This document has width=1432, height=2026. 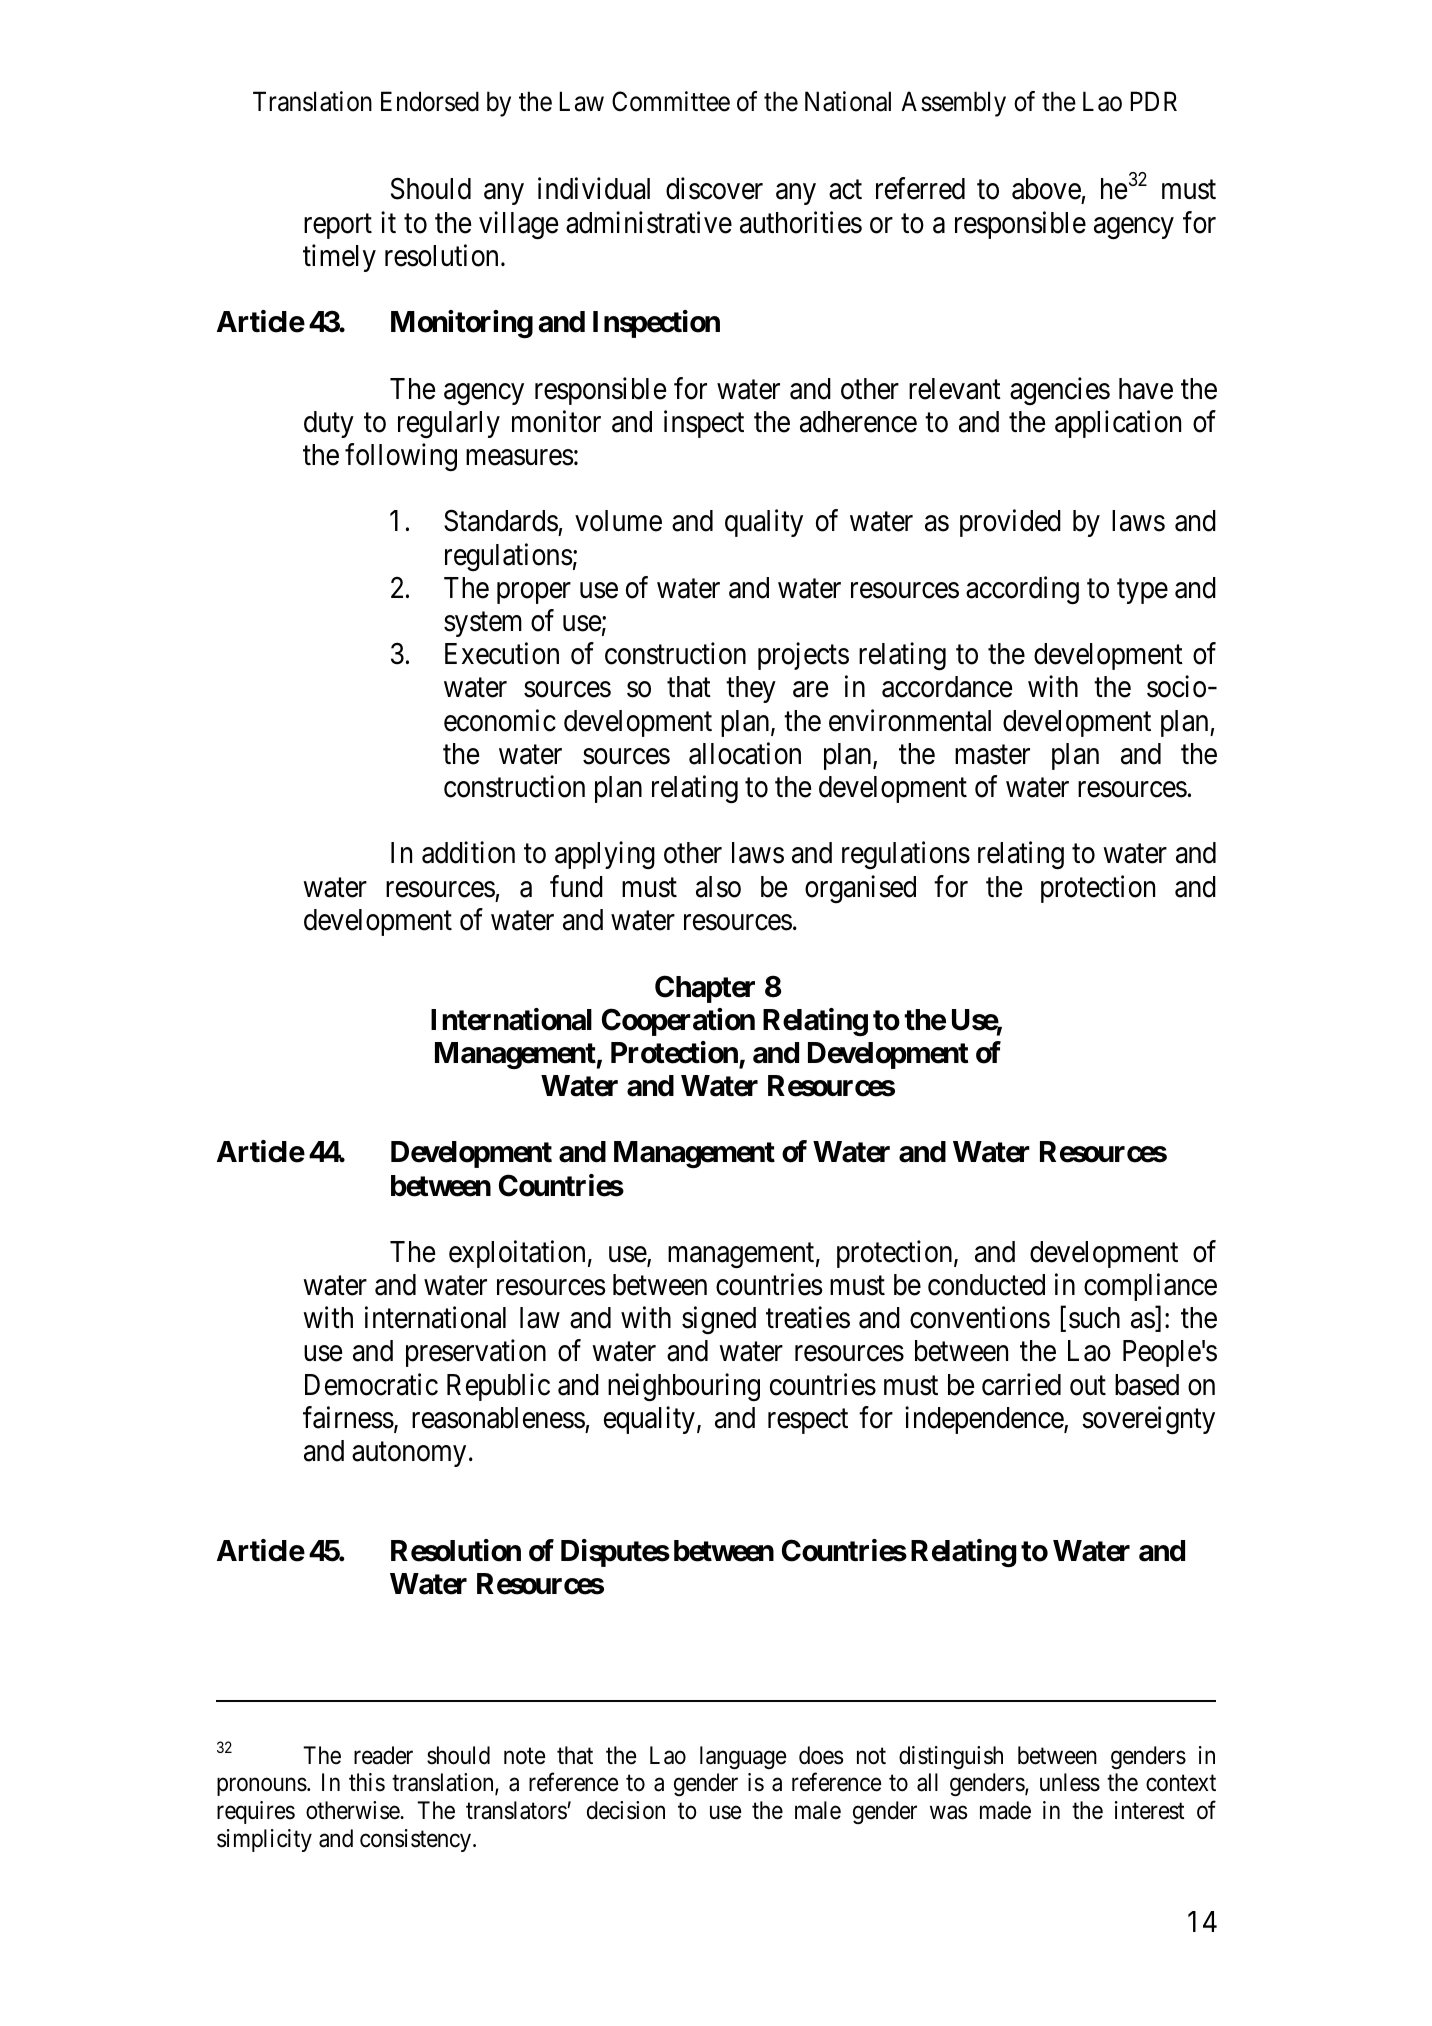 I want to click on organised, so click(x=860, y=889).
